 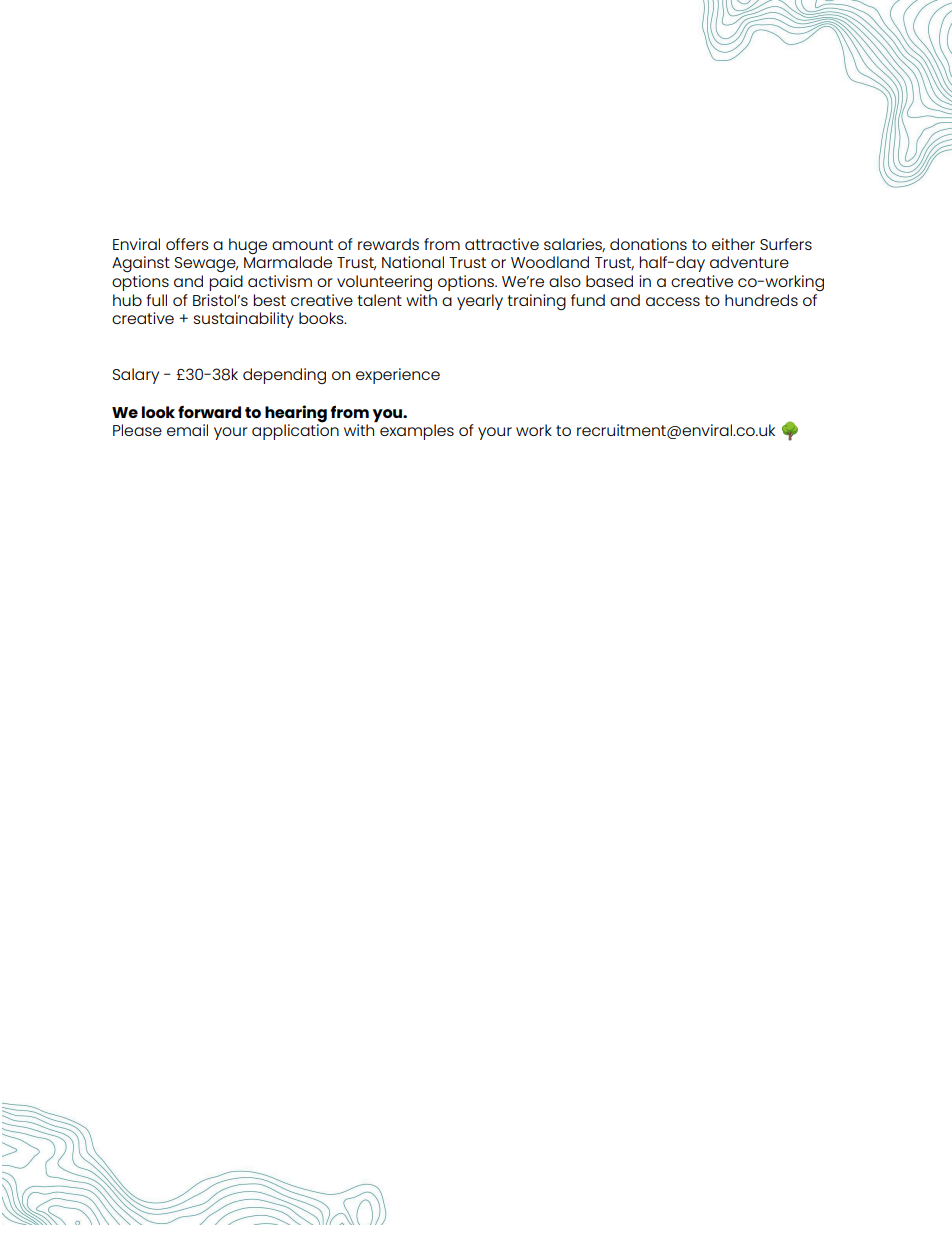 I want to click on either, so click(x=733, y=244).
